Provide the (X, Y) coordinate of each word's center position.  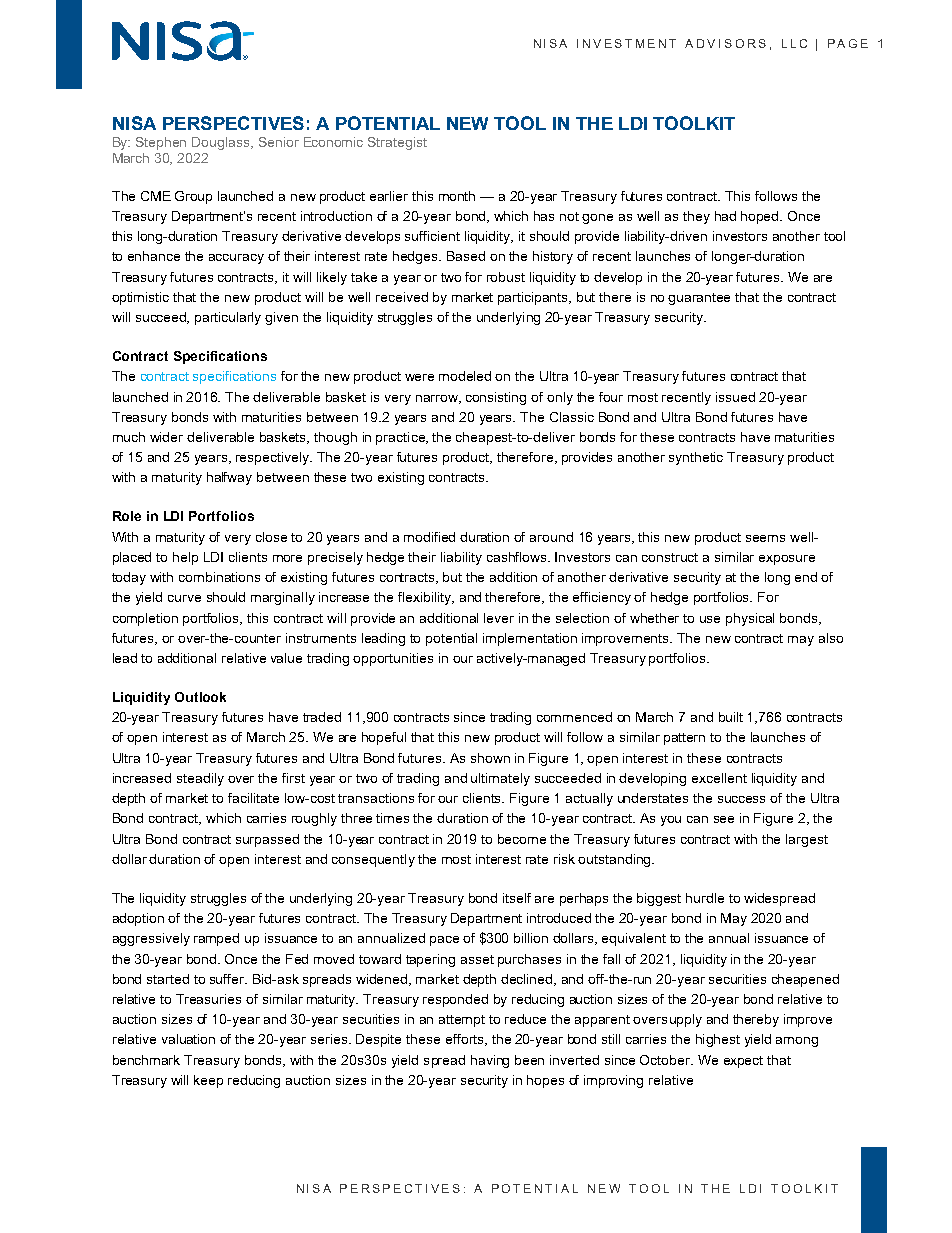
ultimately (500, 779)
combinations (219, 577)
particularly (228, 318)
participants (534, 298)
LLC (794, 43)
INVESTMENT (626, 43)
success (741, 799)
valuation (188, 1039)
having (490, 1061)
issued (735, 397)
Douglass (222, 143)
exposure (787, 560)
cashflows (518, 557)
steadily (200, 779)
